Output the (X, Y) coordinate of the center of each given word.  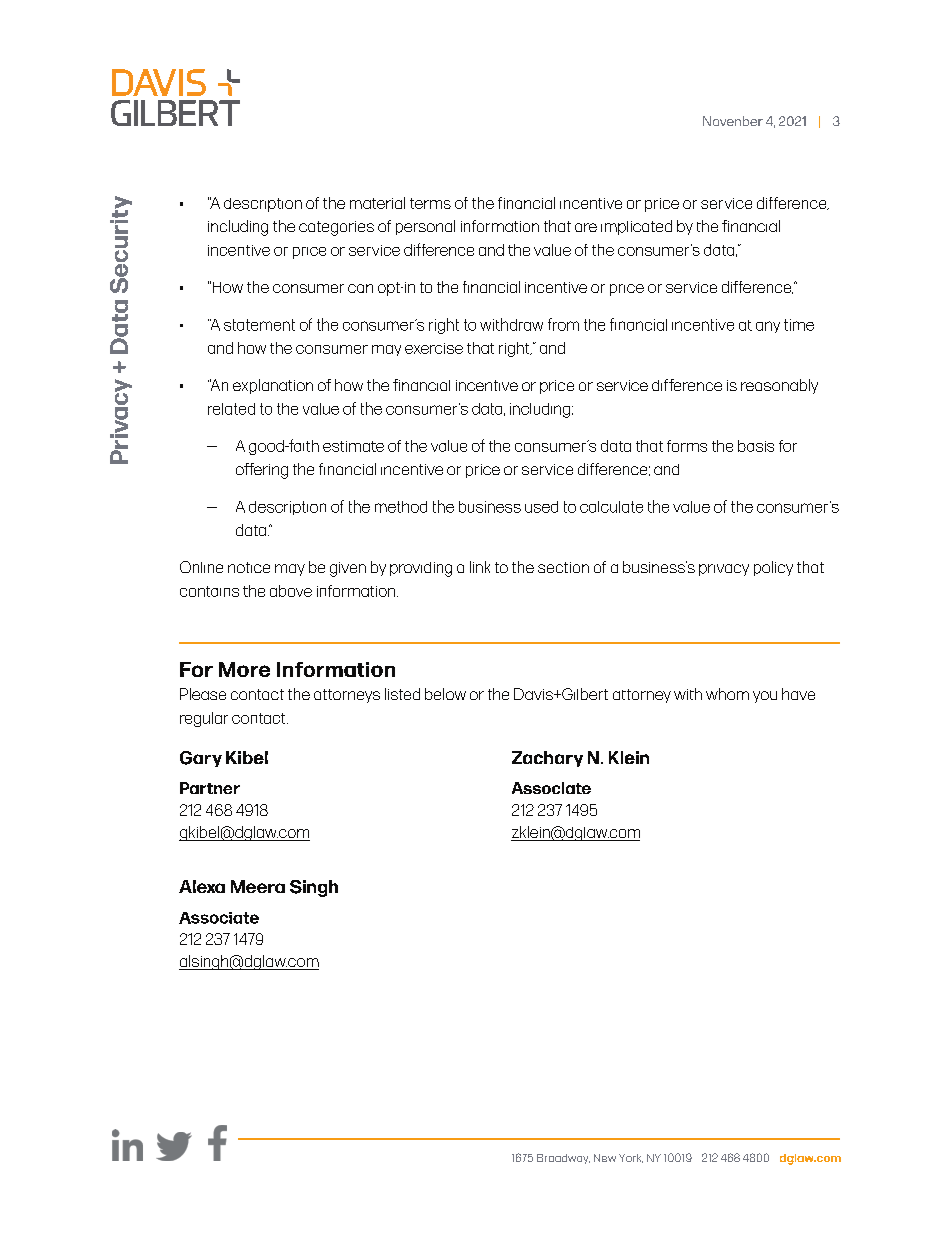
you (765, 697)
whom (727, 694)
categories (336, 228)
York (631, 1158)
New (605, 1158)
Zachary (547, 759)
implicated (636, 227)
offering (262, 471)
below (445, 694)
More (244, 669)
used (541, 507)
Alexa (202, 886)
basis (756, 446)
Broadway (563, 1159)
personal (425, 227)
